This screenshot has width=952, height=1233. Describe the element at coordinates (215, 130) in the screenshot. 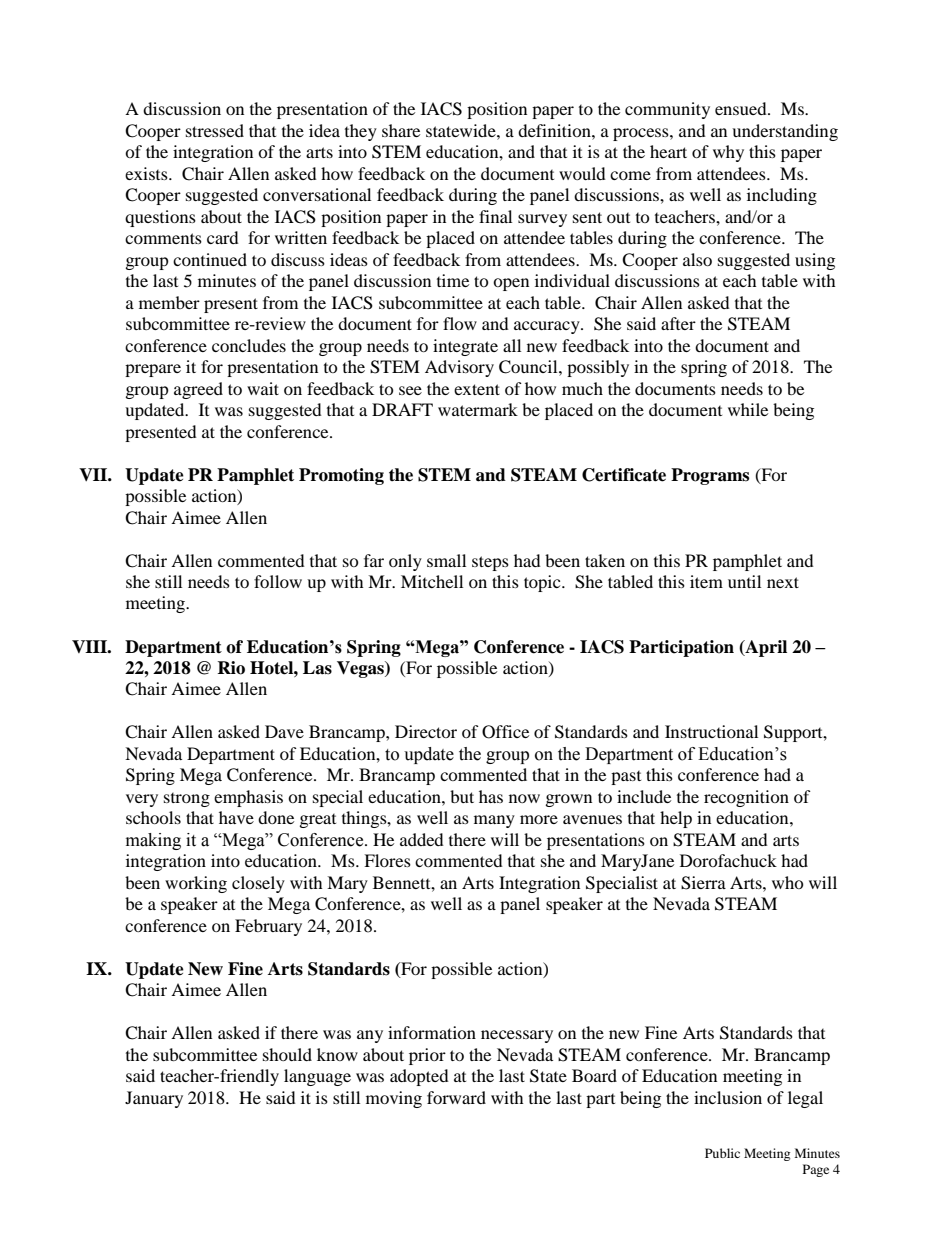

I see `stressed` at that location.
